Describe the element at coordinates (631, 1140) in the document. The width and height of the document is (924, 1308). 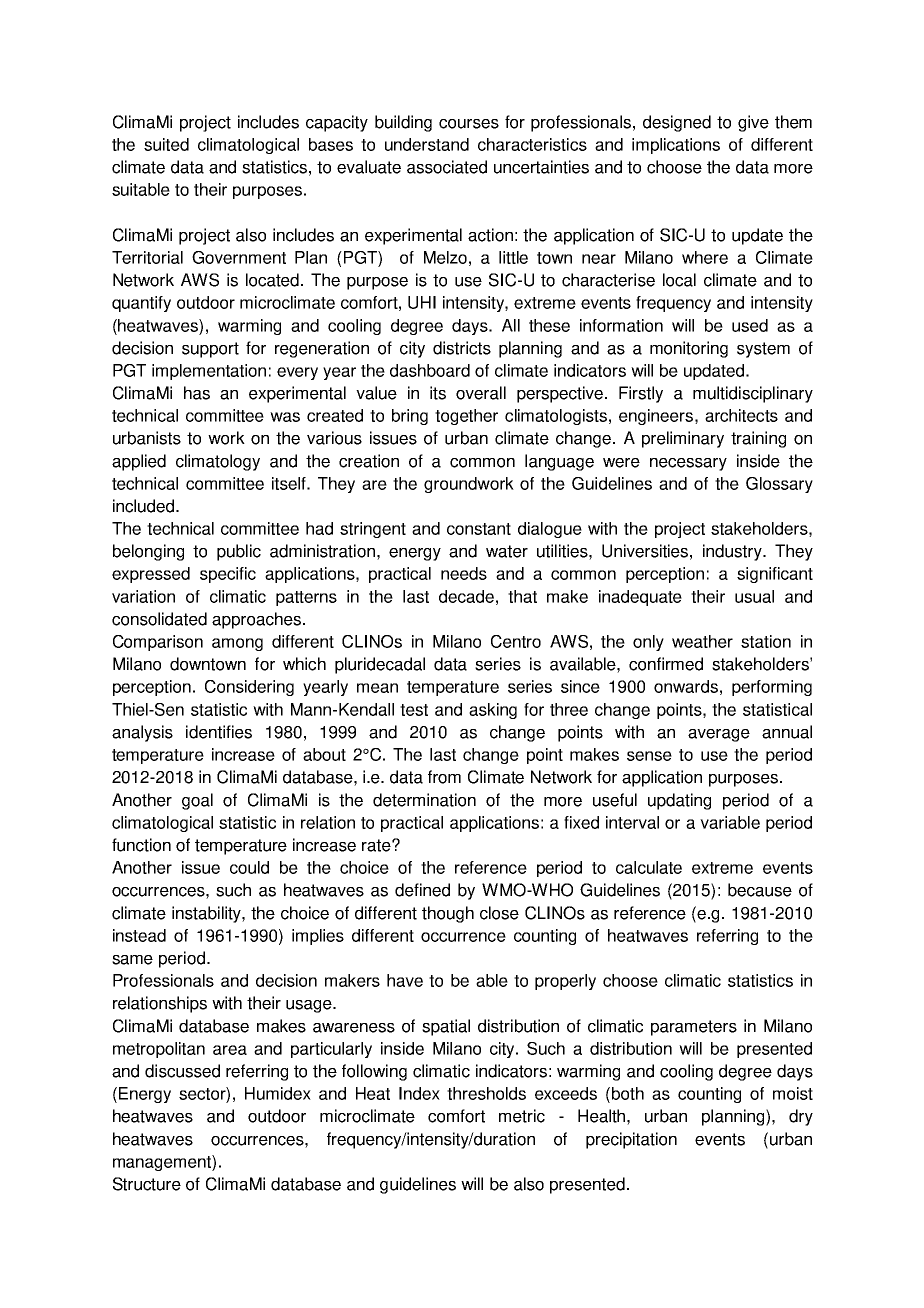
I see `precipitation` at that location.
